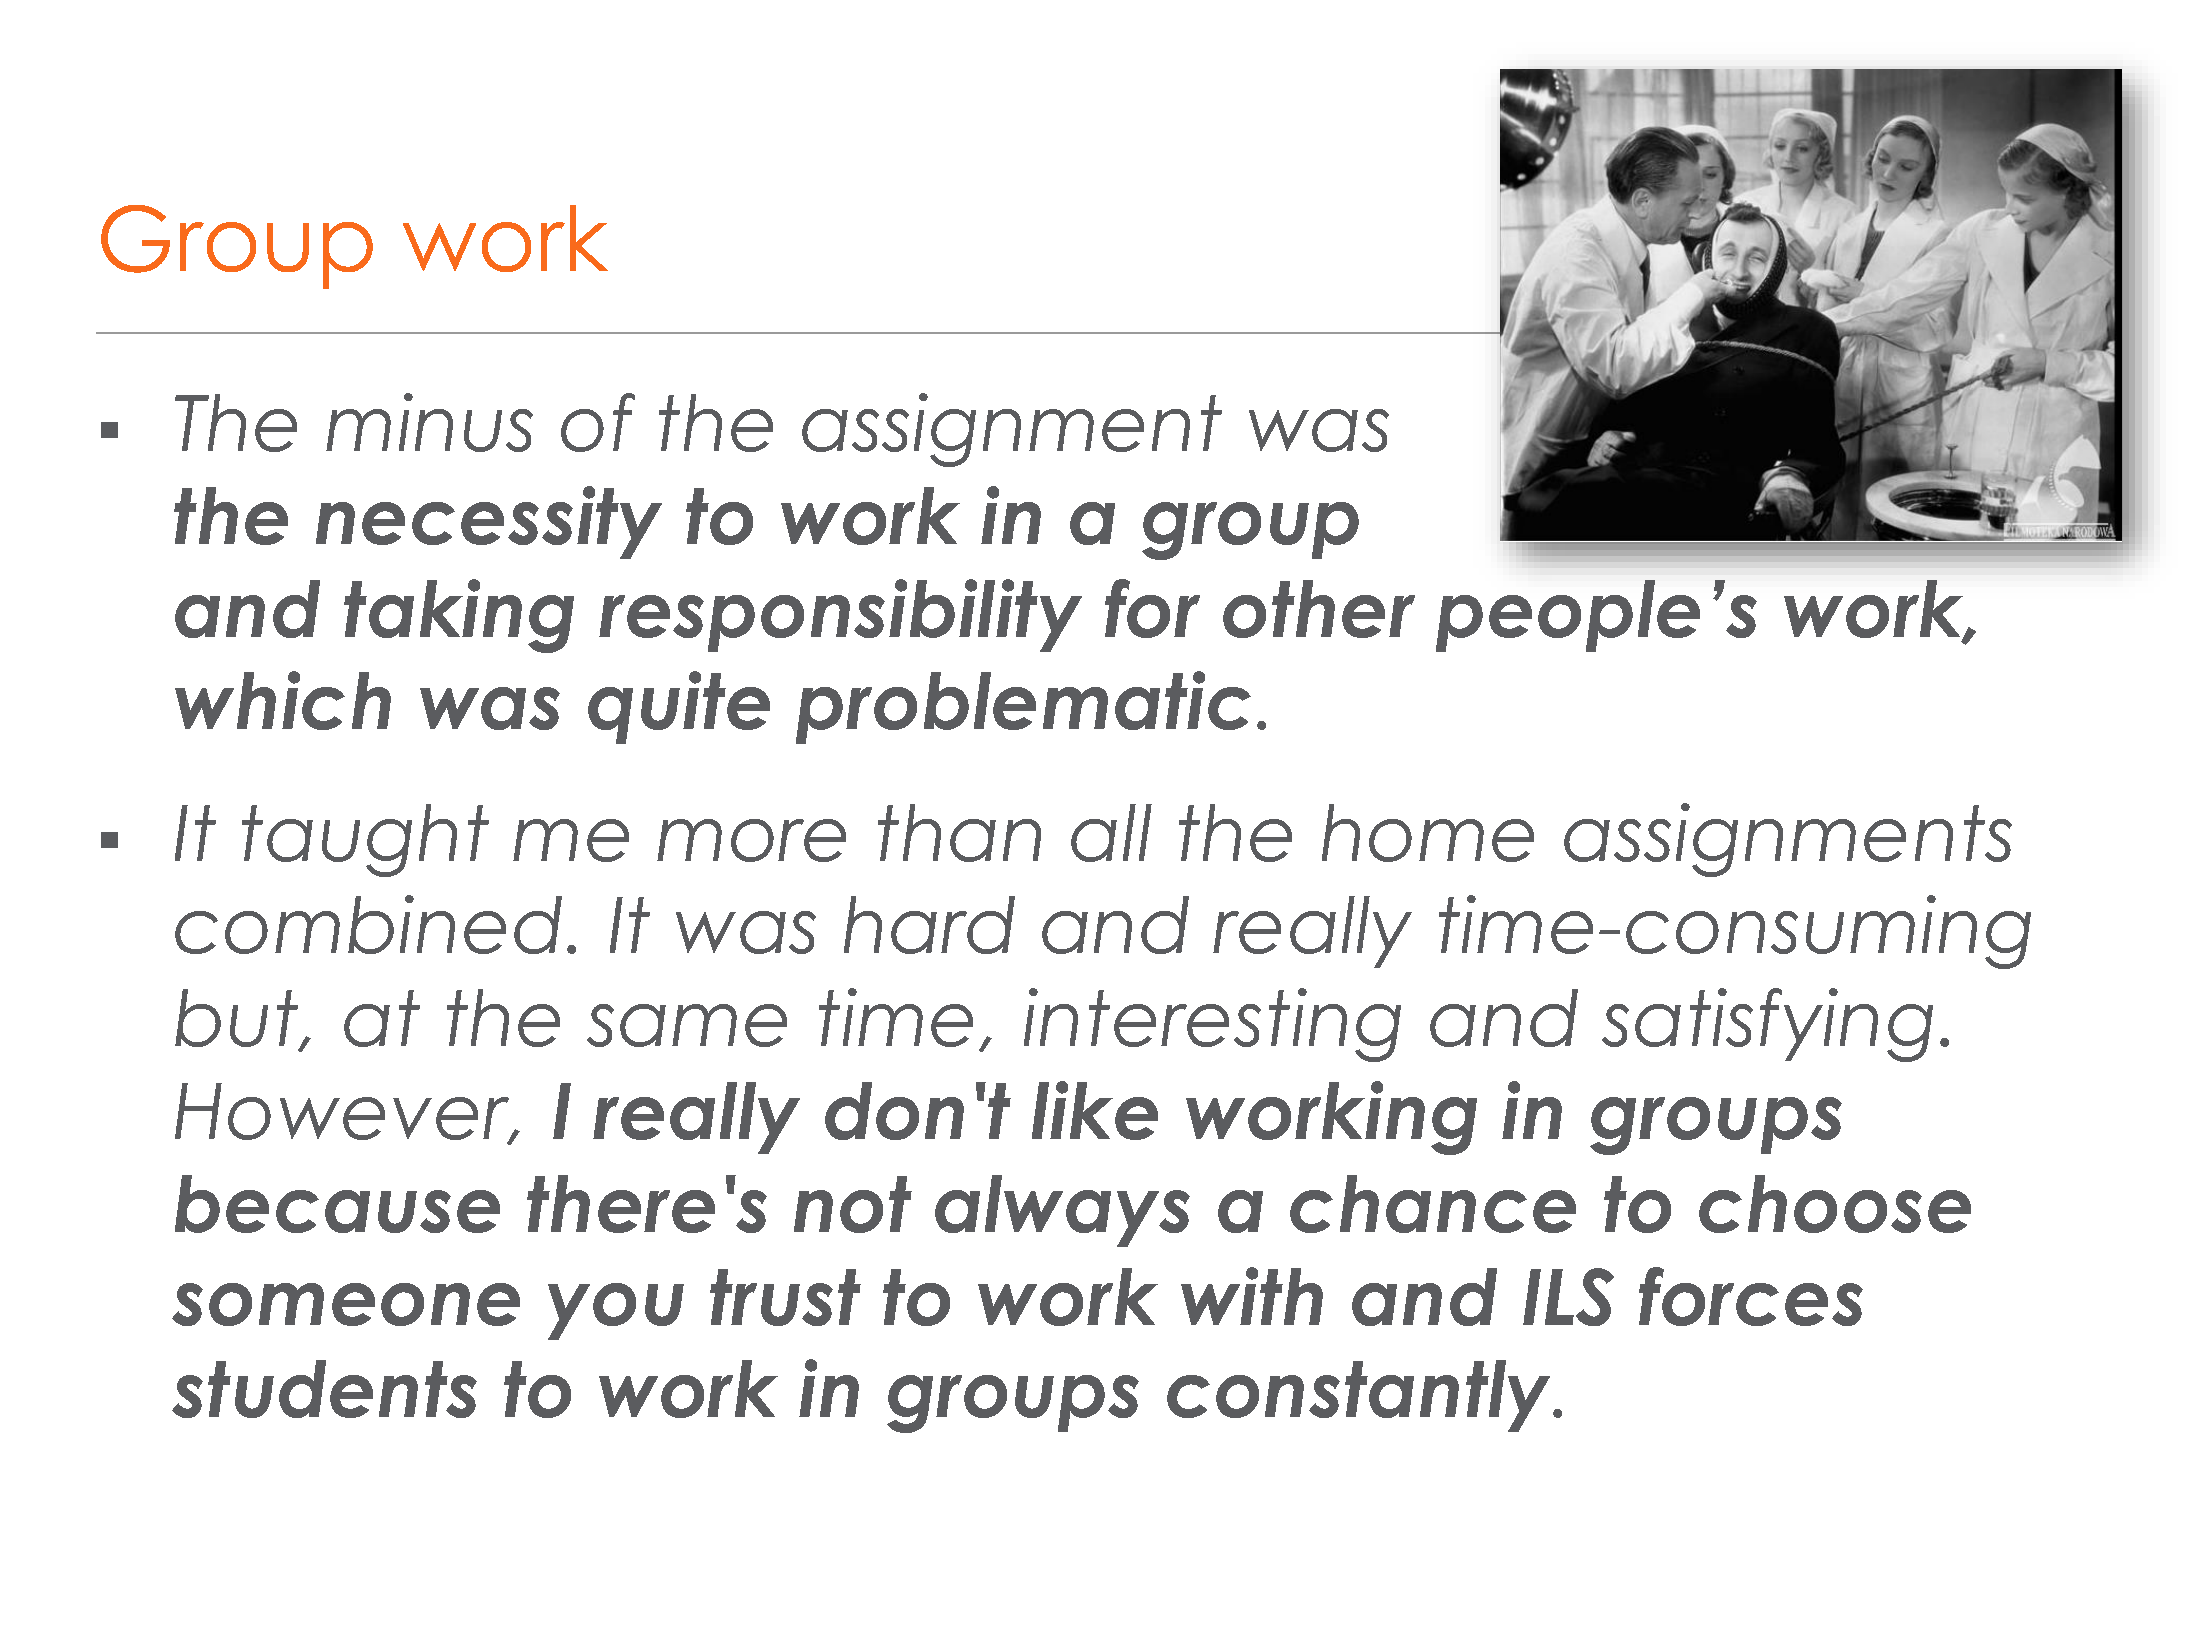 This screenshot has height=1649, width=2198. I want to click on minus, so click(429, 422).
